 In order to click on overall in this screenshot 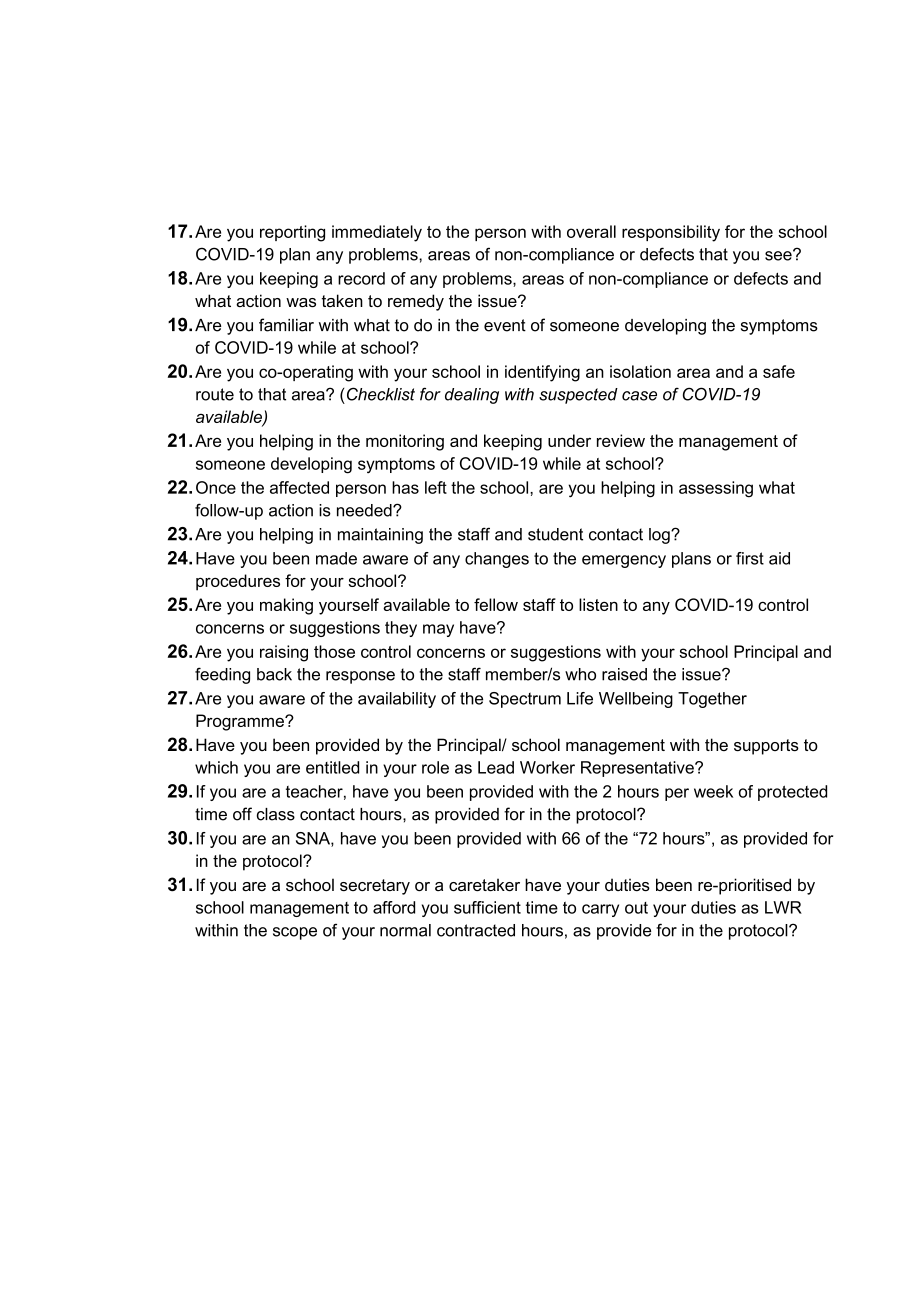, I will do `click(591, 231)`.
